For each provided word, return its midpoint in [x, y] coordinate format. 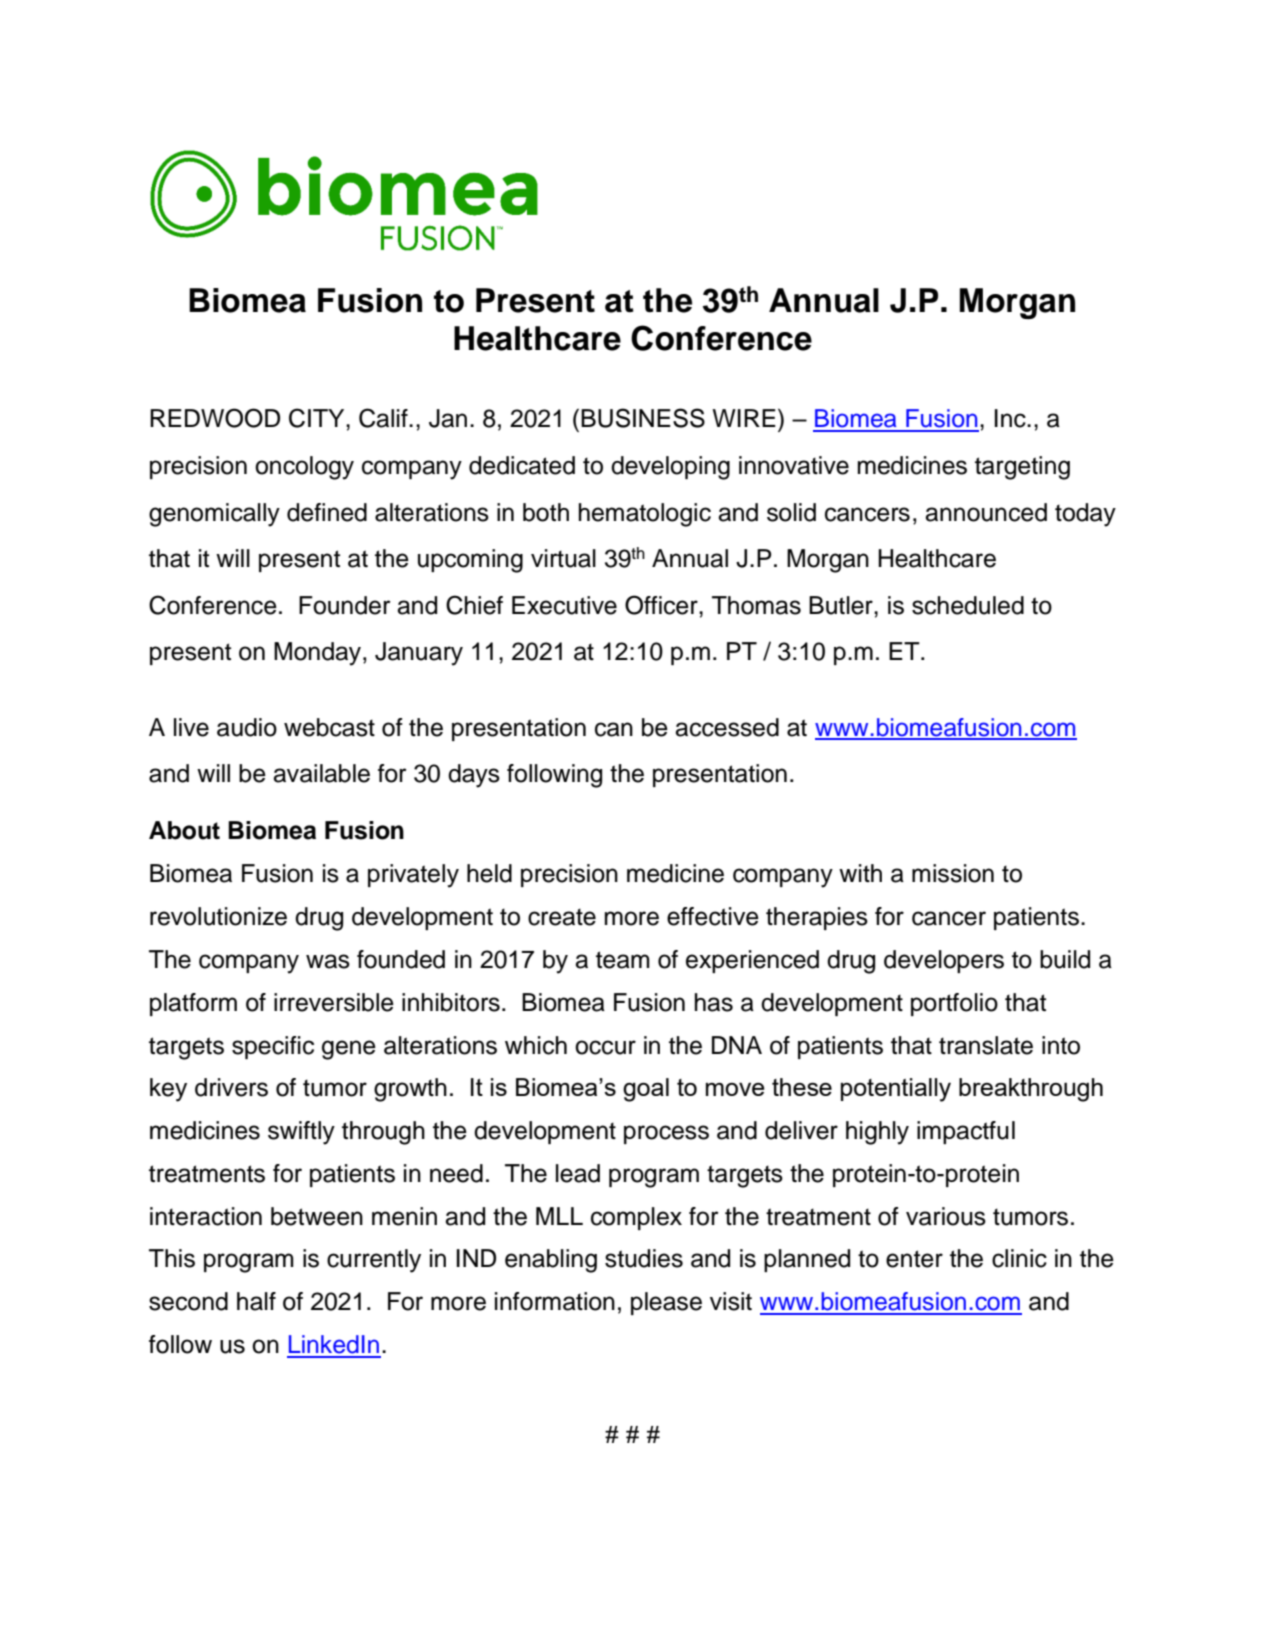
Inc [1011, 418]
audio [247, 727]
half [256, 1301]
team [623, 960]
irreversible [334, 1002]
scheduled [968, 605]
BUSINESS [643, 418]
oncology [304, 468]
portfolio [954, 1004]
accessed [727, 727]
